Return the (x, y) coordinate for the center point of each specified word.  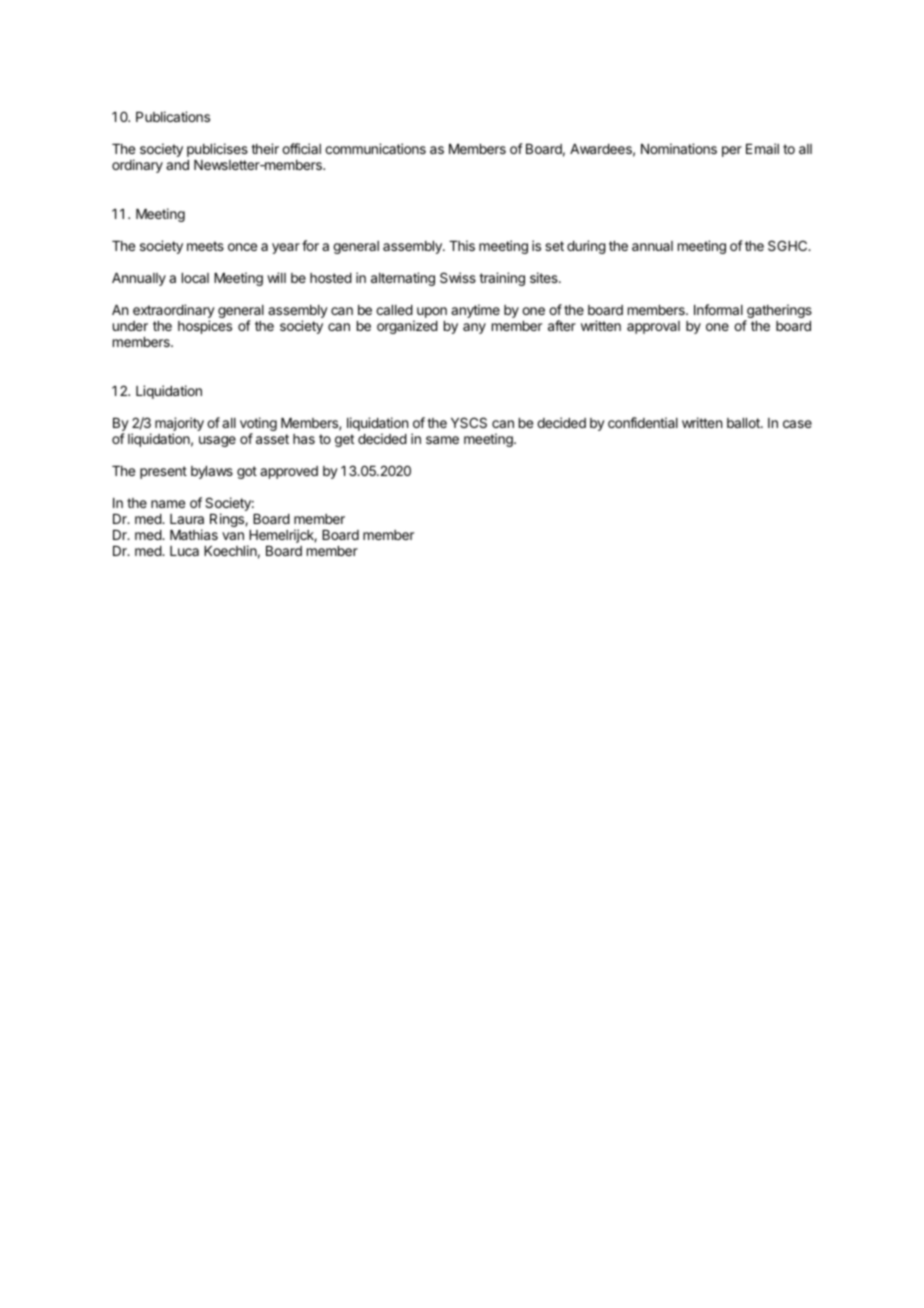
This (462, 245)
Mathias (194, 534)
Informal (718, 309)
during (586, 247)
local (195, 278)
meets (205, 246)
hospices (205, 327)
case (797, 424)
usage (217, 441)
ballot (744, 423)
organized (407, 327)
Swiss (458, 277)
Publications (173, 116)
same (442, 440)
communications (375, 148)
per (732, 151)
